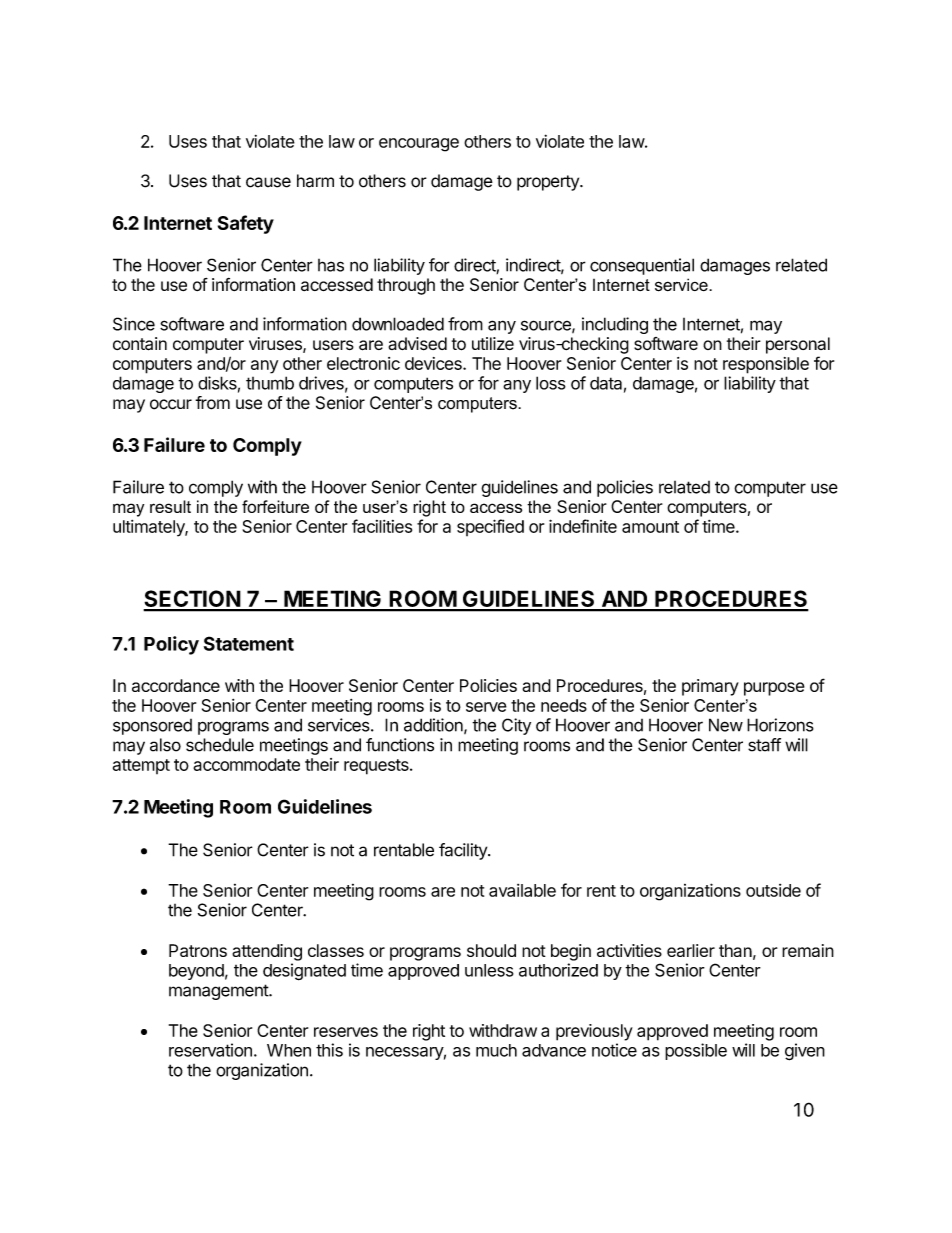  Describe the element at coordinates (249, 643) in the image. I see `Statement` at that location.
